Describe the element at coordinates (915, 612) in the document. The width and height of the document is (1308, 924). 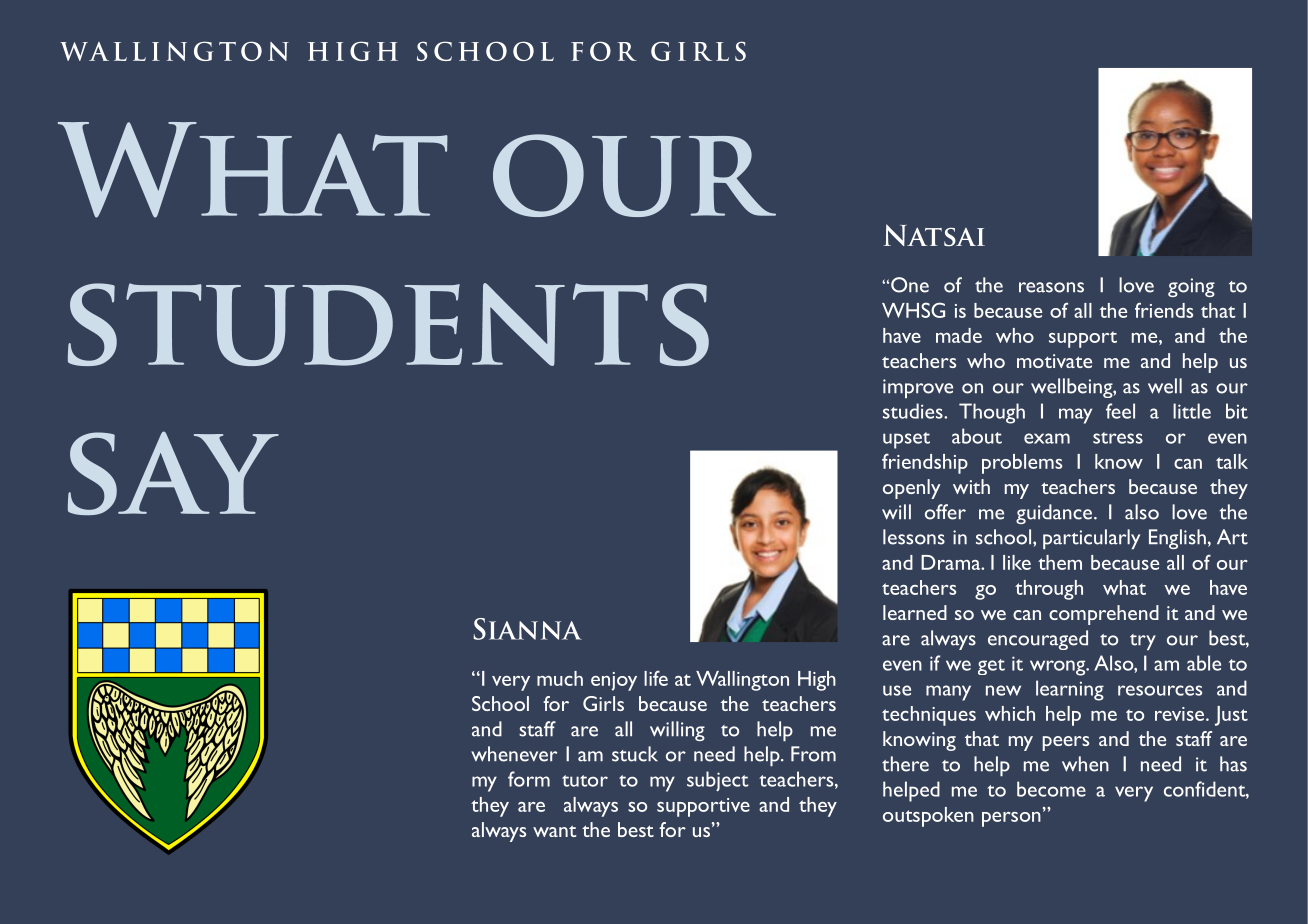
I see `learned` at that location.
